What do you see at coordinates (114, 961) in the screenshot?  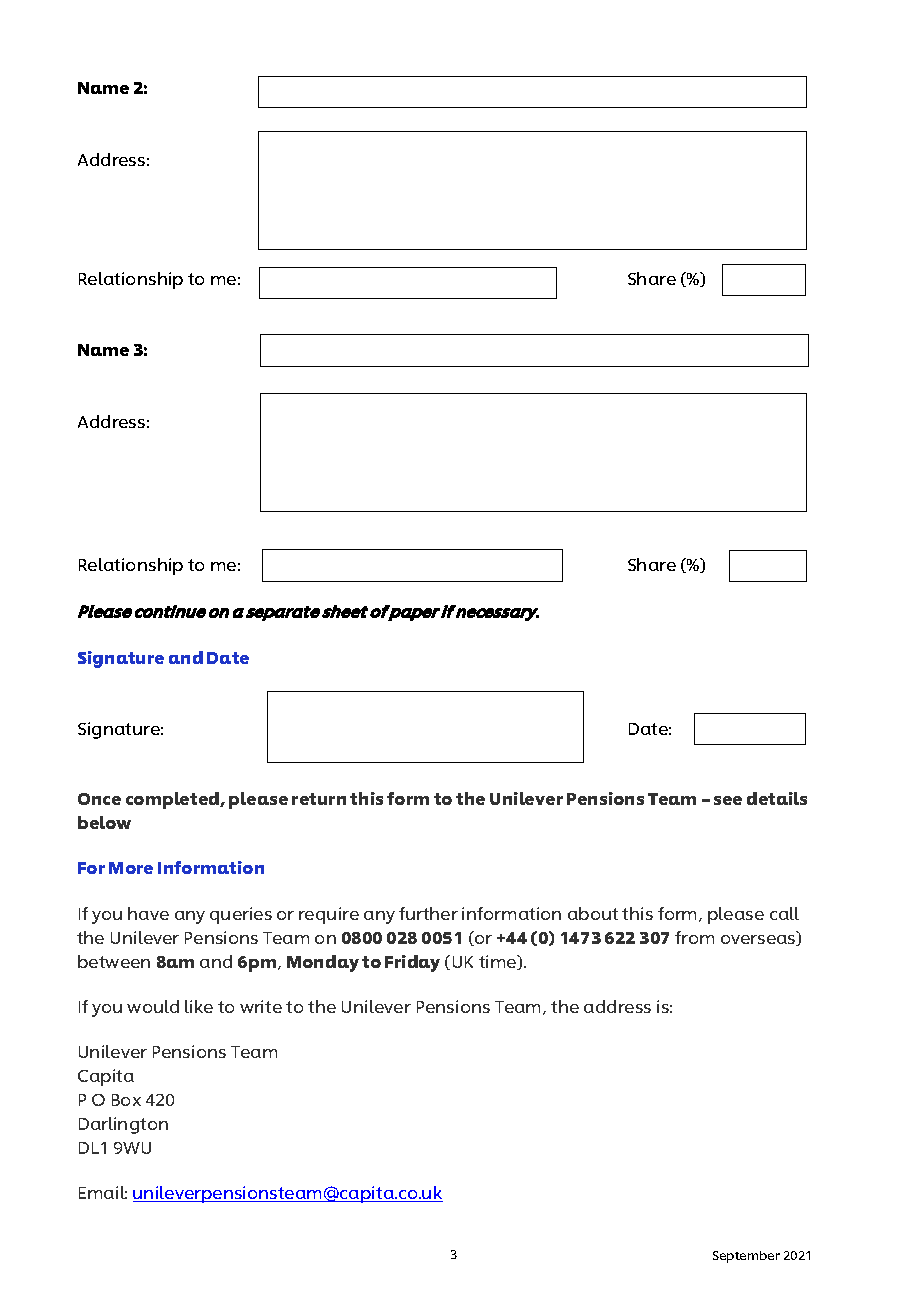 I see `between` at bounding box center [114, 961].
